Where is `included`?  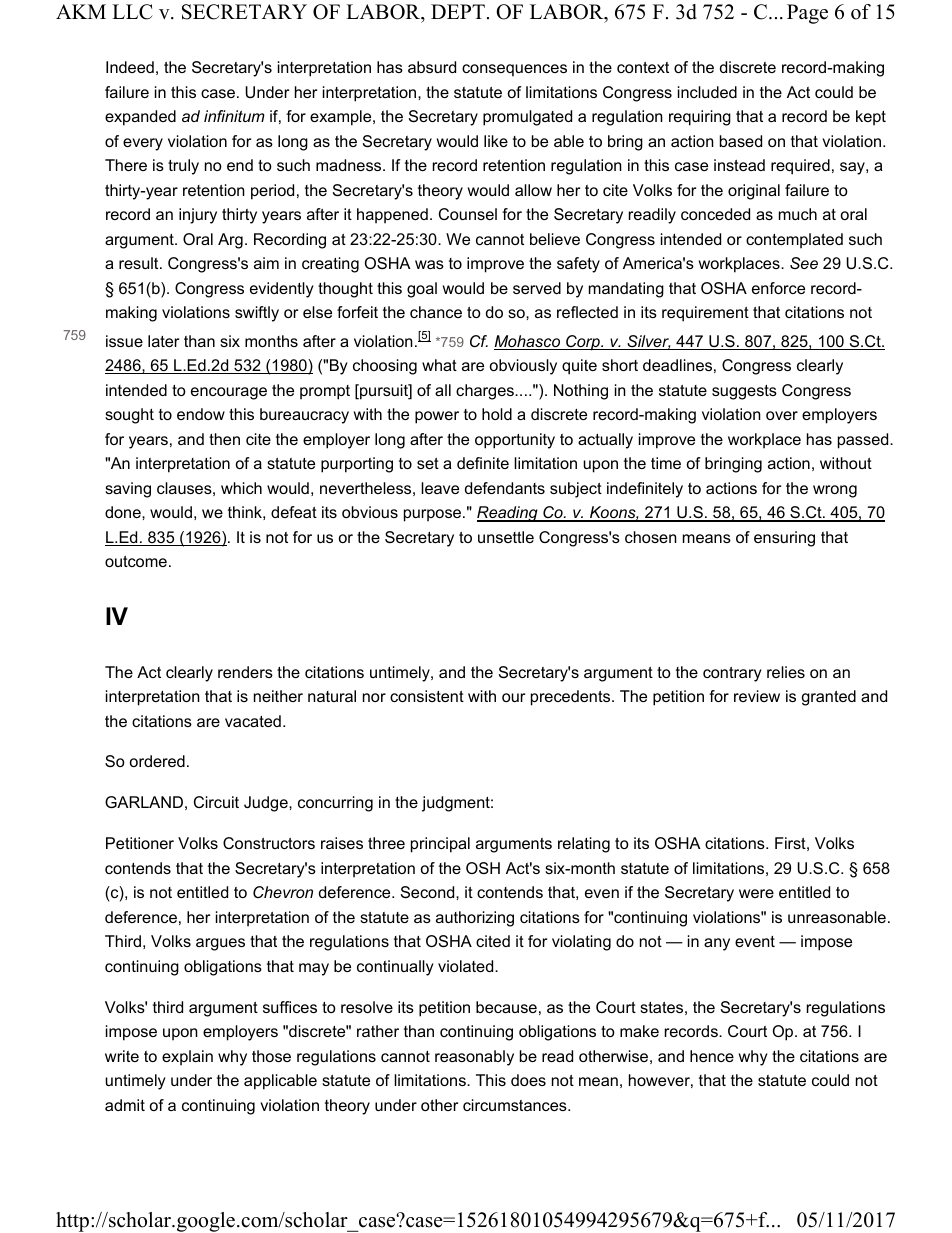 included is located at coordinates (707, 92).
